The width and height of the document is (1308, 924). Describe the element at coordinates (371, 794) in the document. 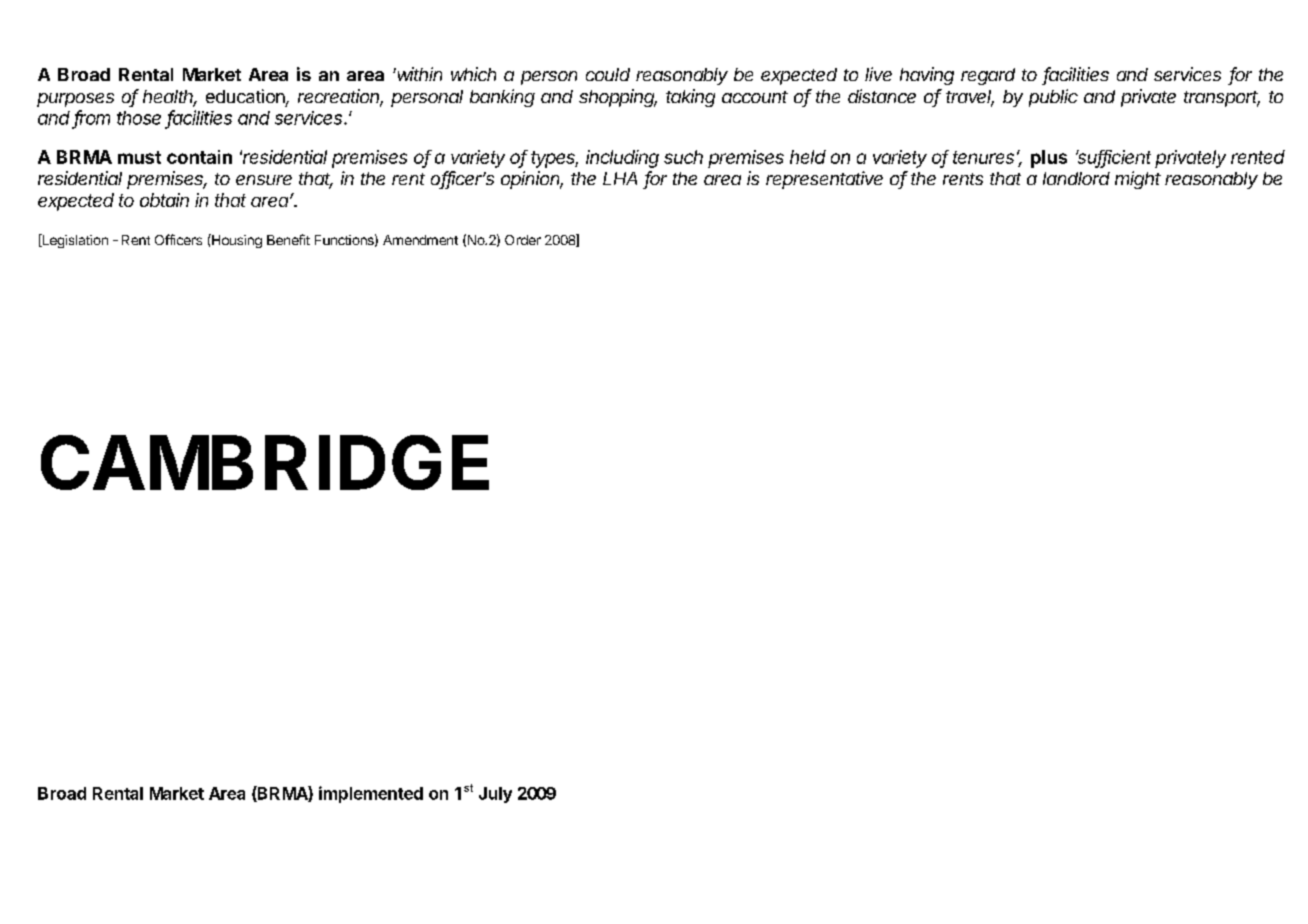

I see `implemented` at that location.
